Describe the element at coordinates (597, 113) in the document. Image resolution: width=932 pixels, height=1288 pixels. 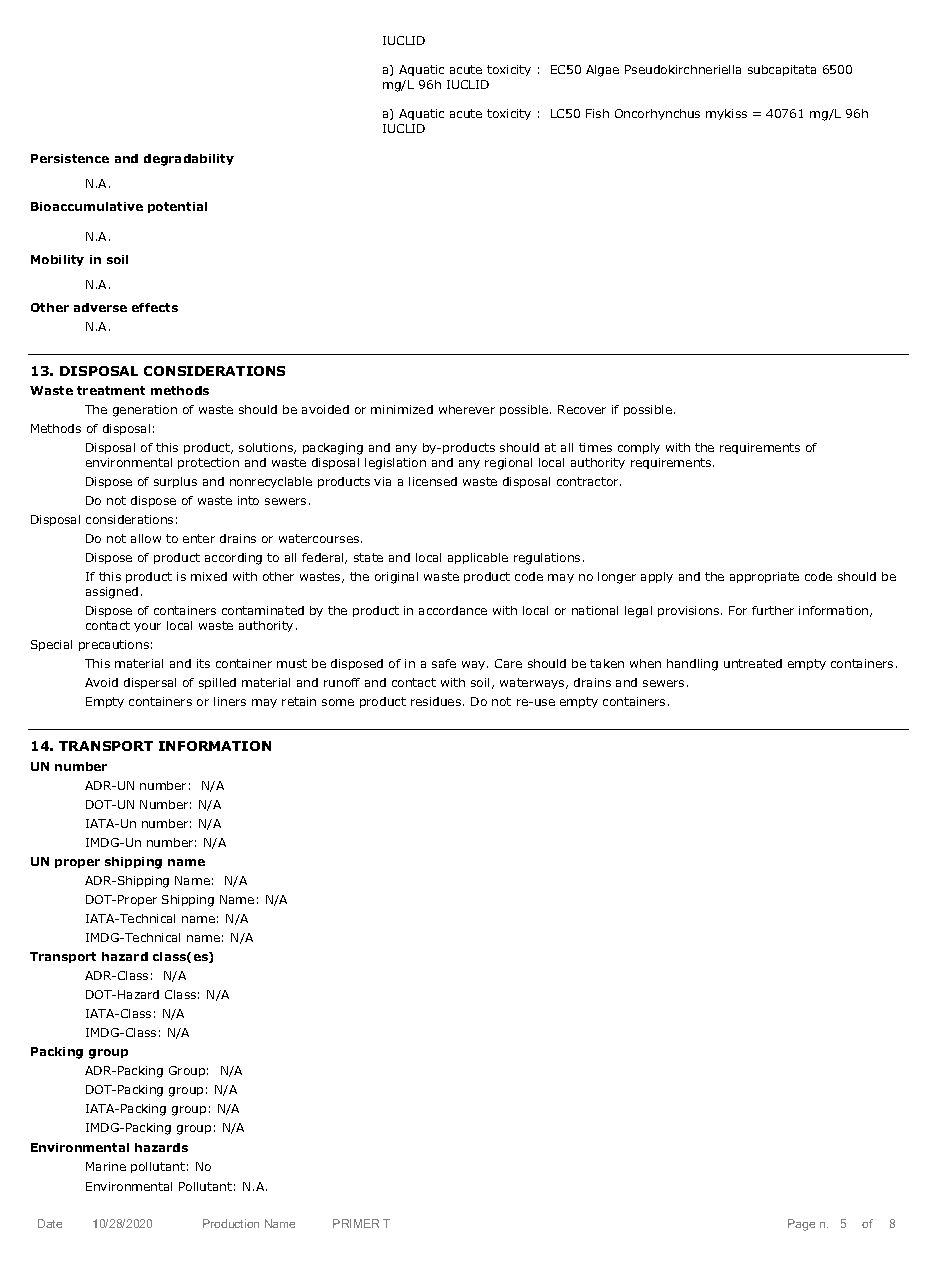
I see `Fish` at that location.
